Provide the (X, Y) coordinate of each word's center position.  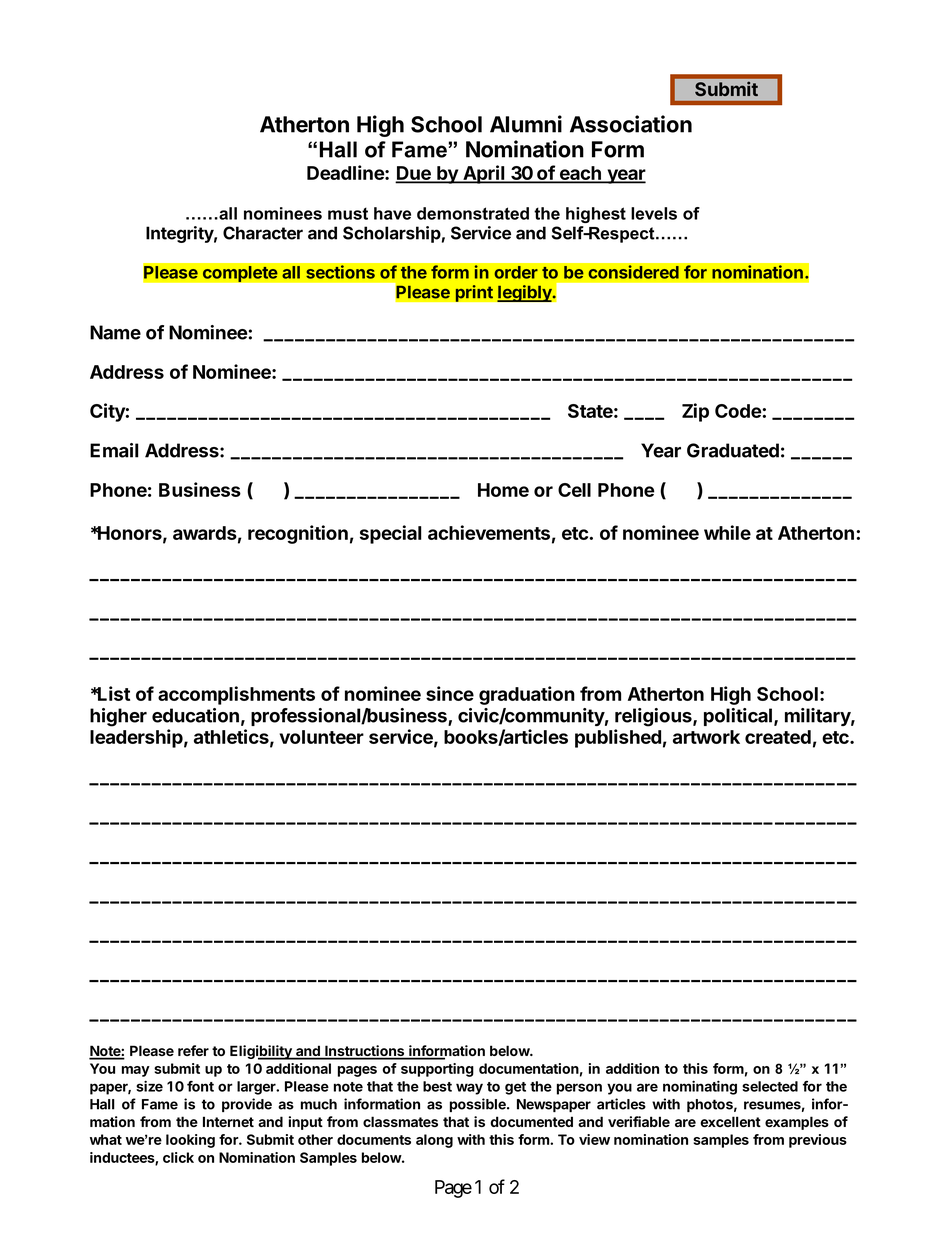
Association (631, 124)
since (450, 693)
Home (503, 490)
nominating (700, 1087)
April (484, 174)
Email (114, 450)
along (434, 1141)
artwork (706, 737)
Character (263, 233)
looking (190, 1141)
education (195, 715)
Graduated (733, 450)
